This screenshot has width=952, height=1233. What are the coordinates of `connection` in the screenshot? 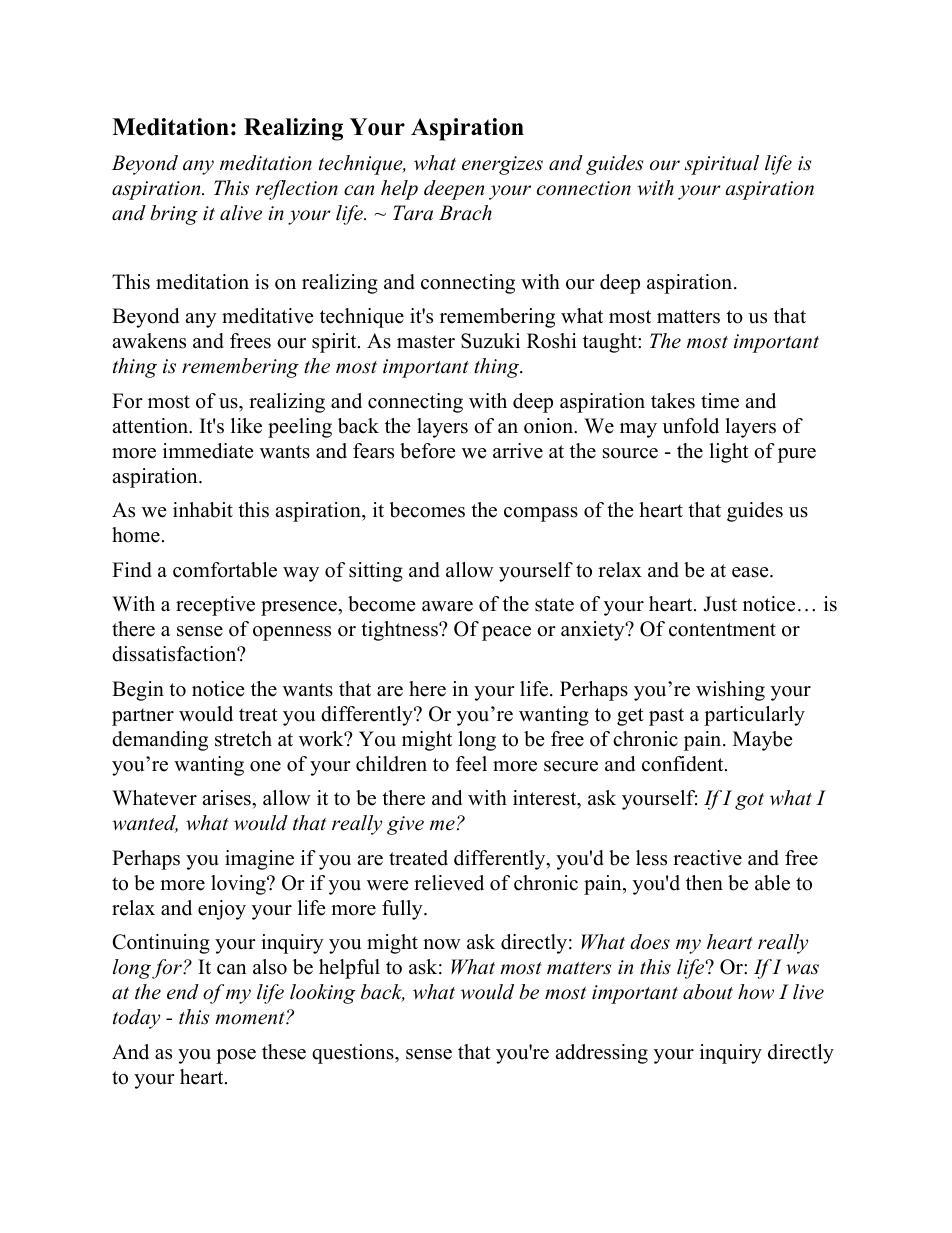 It's located at (584, 188).
